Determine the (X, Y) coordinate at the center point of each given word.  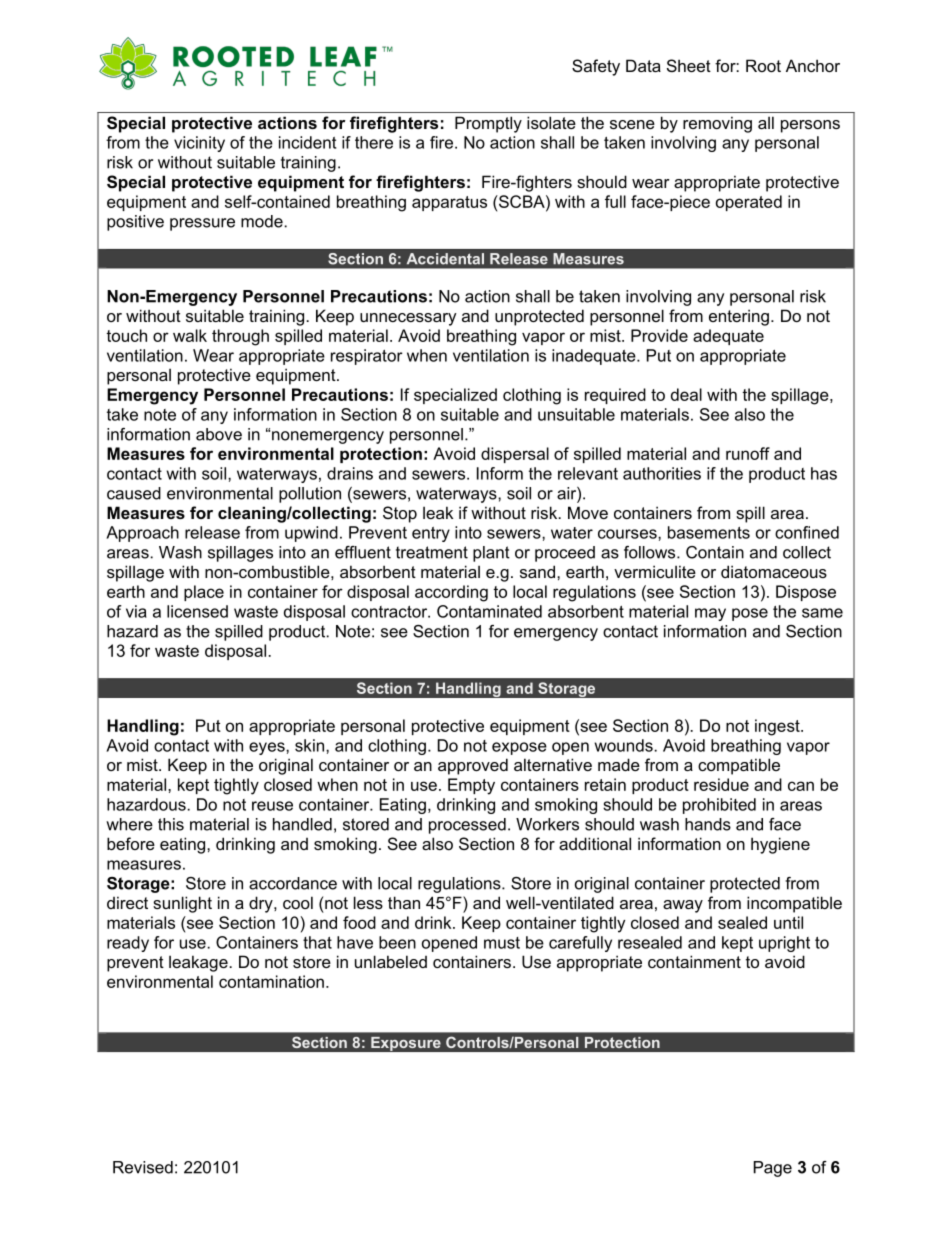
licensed (197, 611)
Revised (143, 1167)
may (710, 614)
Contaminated (489, 611)
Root (763, 65)
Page (773, 1169)
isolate (551, 122)
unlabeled (391, 961)
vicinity (199, 144)
